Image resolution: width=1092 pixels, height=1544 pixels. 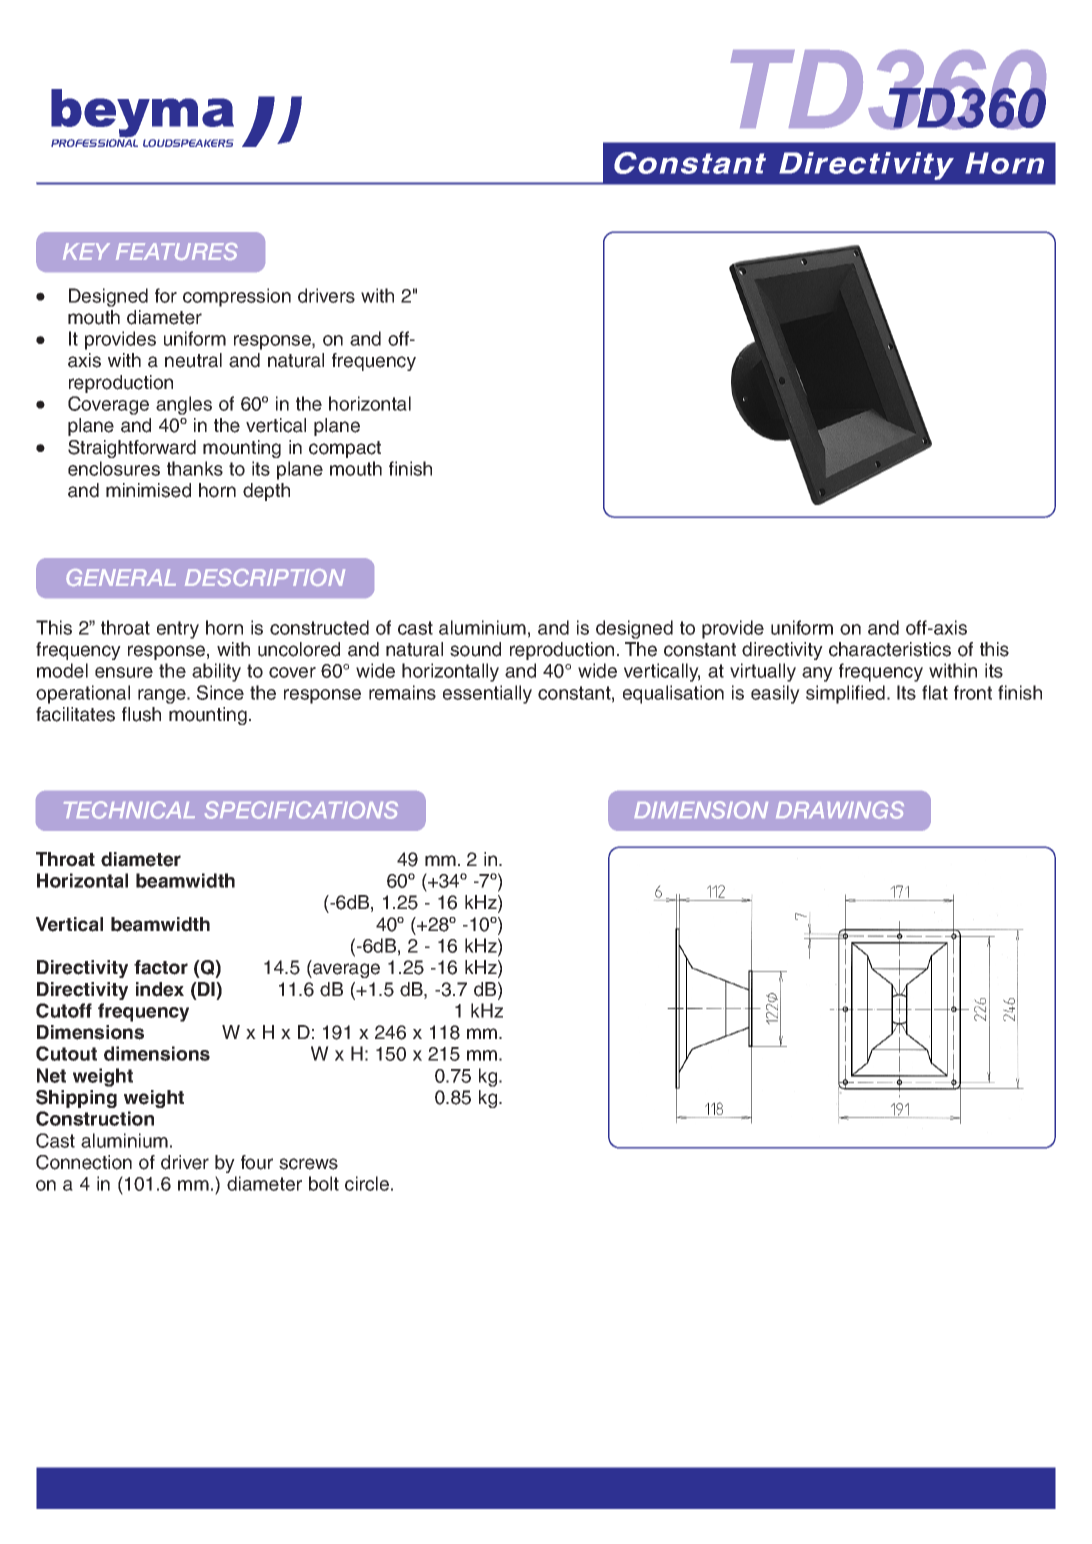 I want to click on flush, so click(x=141, y=714).
